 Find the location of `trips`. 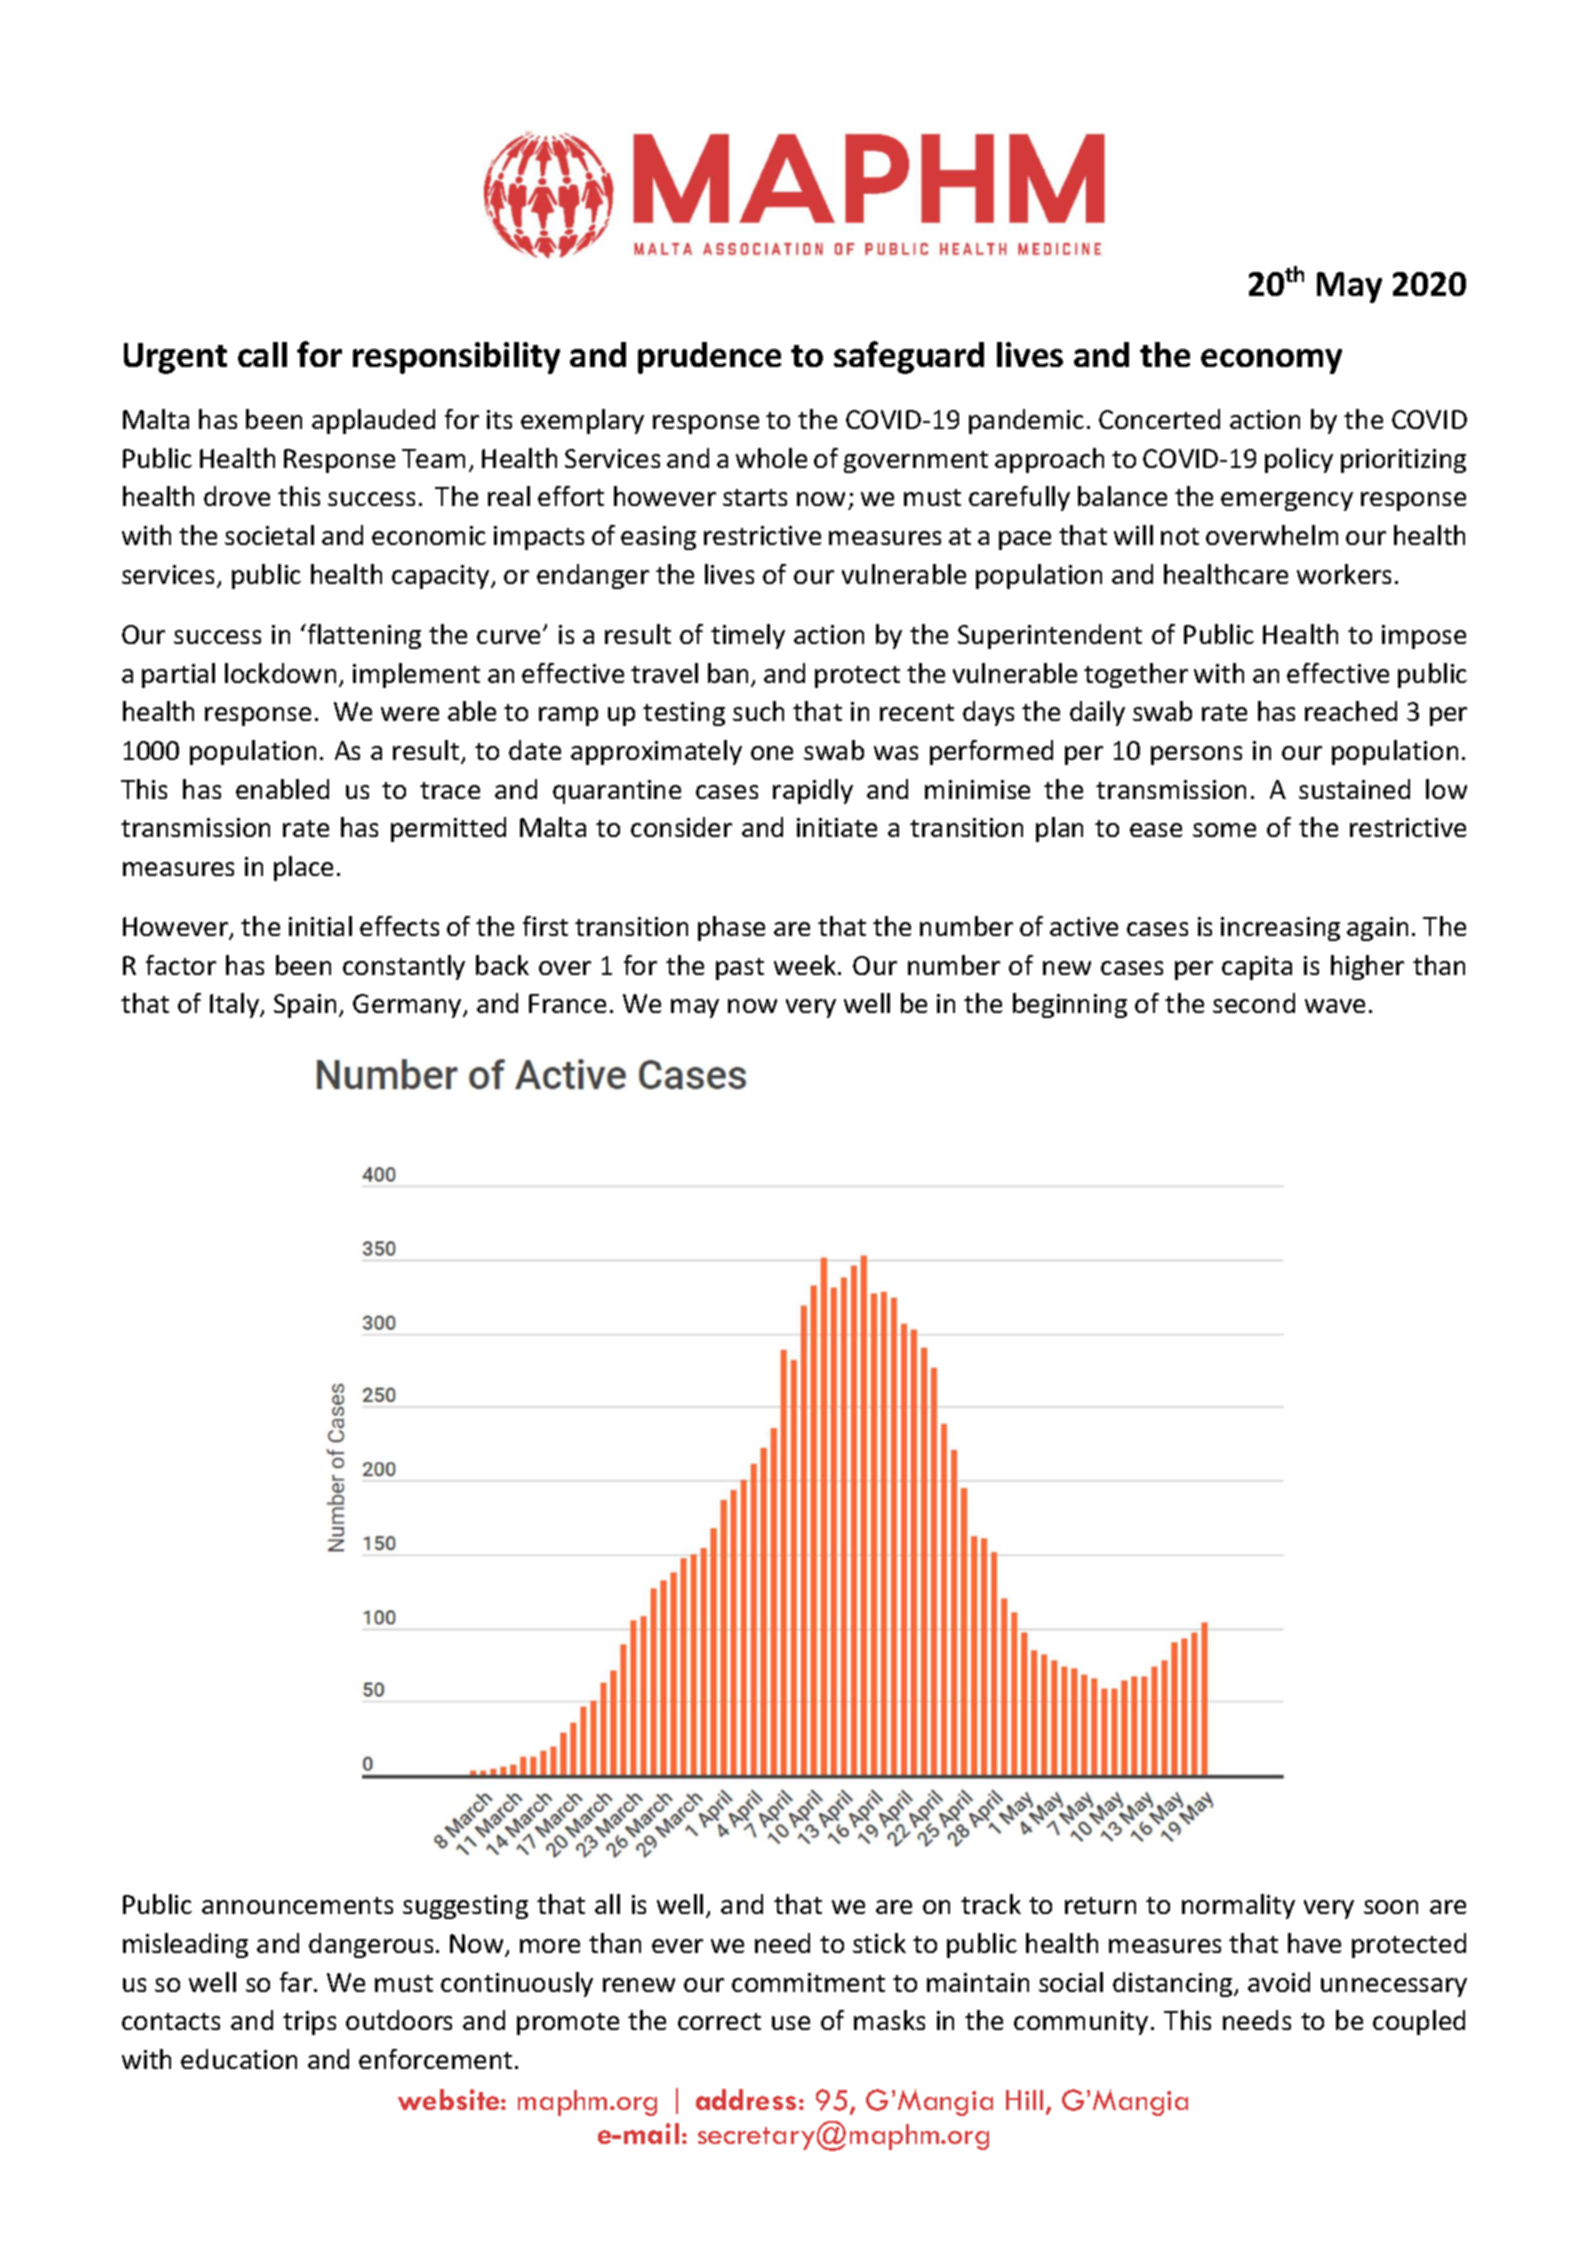

trips is located at coordinates (309, 2023).
